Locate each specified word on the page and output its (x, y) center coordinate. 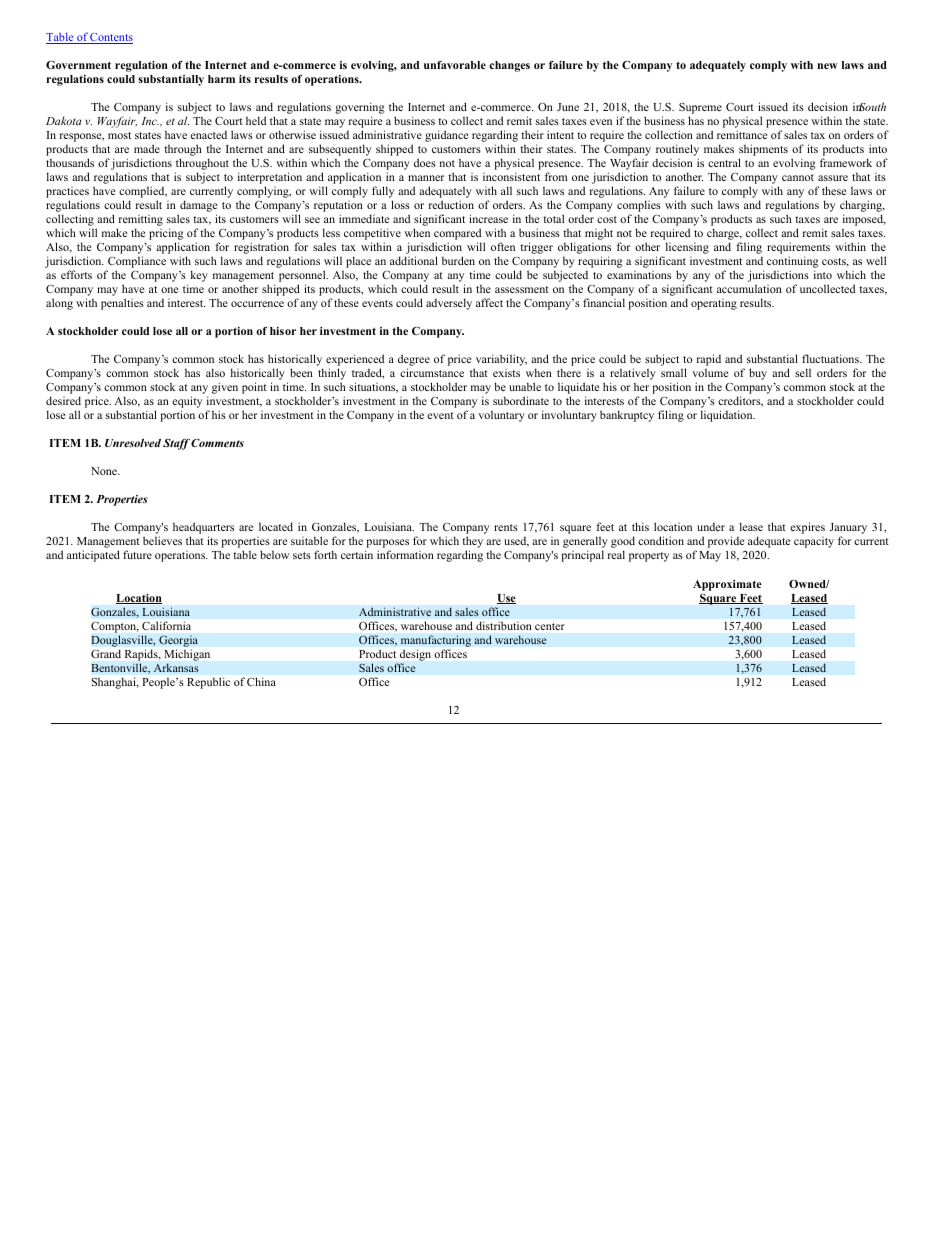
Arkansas (176, 668)
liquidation (728, 416)
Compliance (136, 263)
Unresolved (134, 443)
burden (458, 260)
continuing (793, 263)
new (827, 66)
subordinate (521, 400)
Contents (111, 38)
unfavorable (455, 65)
